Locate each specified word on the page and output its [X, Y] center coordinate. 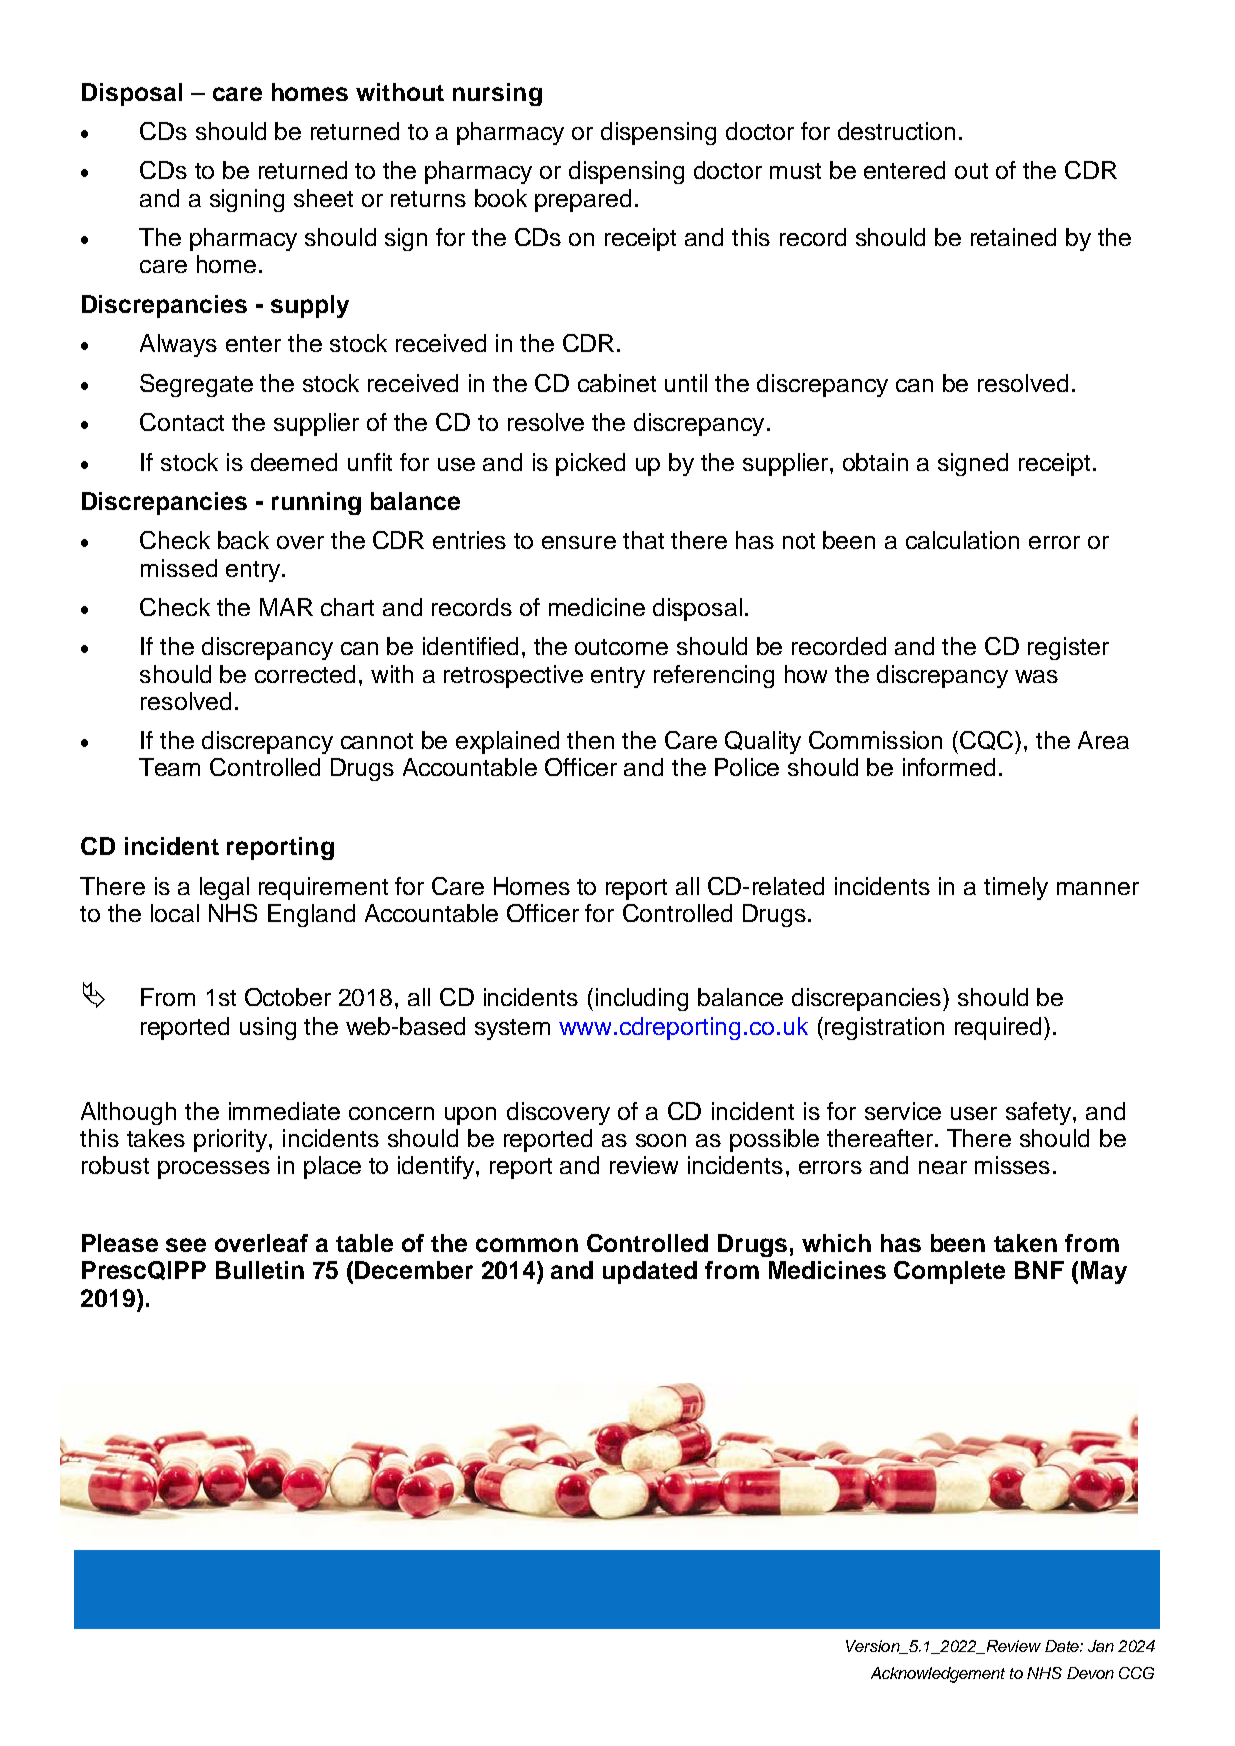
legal [224, 888]
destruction [896, 131]
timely [1016, 888]
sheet [323, 198]
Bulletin [260, 1270]
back [243, 540]
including [642, 999]
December [414, 1270]
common [527, 1245]
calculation [962, 540]
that [643, 540]
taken [1025, 1243]
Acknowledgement [938, 1675]
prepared [583, 200]
